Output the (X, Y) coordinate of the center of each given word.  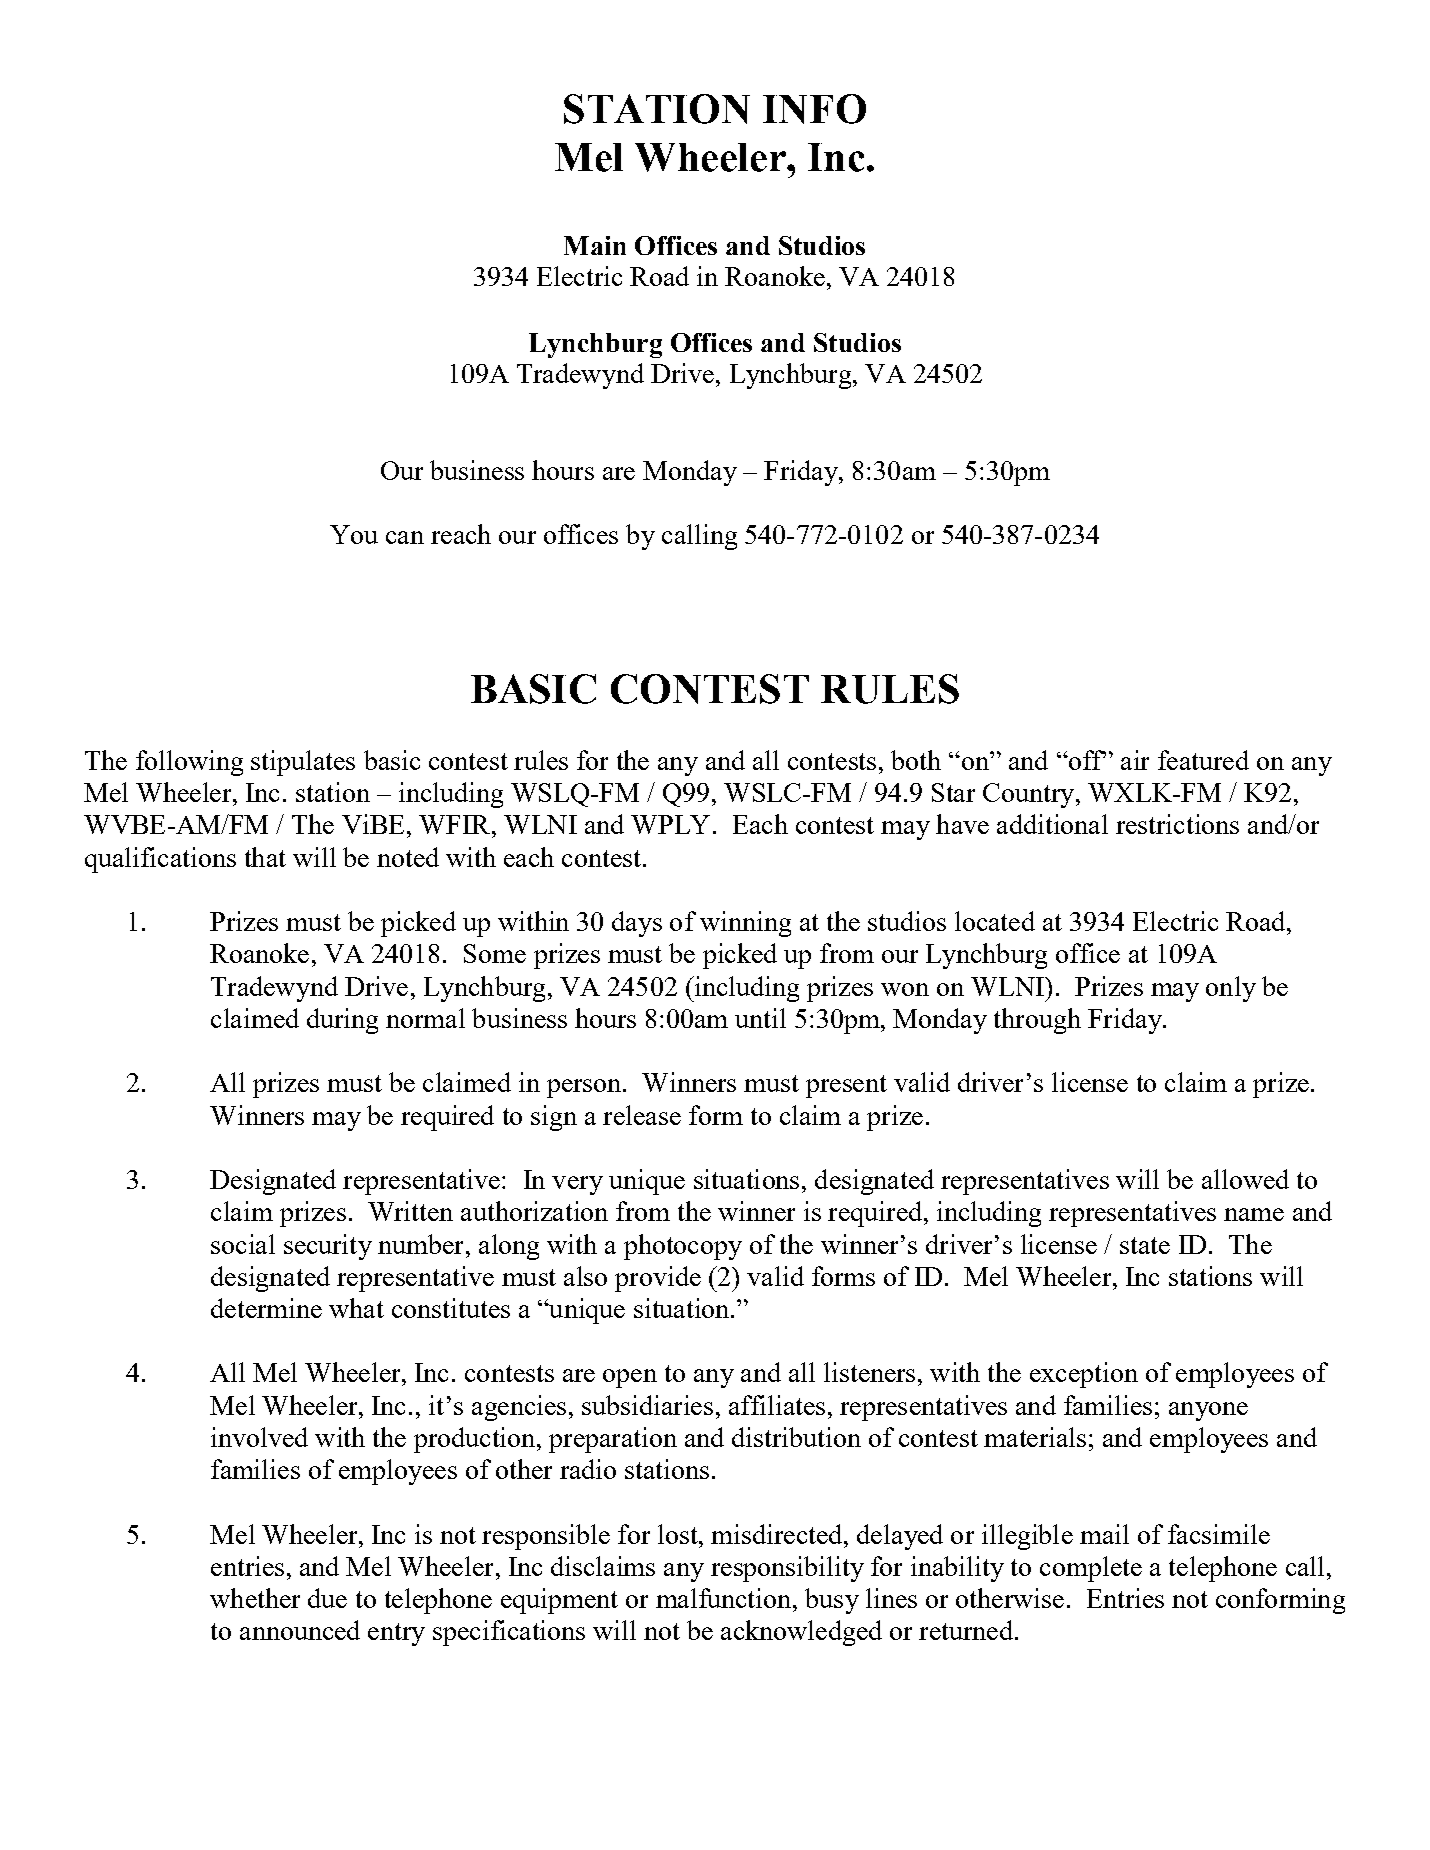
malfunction (725, 1598)
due (327, 1598)
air (1135, 760)
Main (595, 245)
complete (1091, 1569)
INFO (814, 109)
